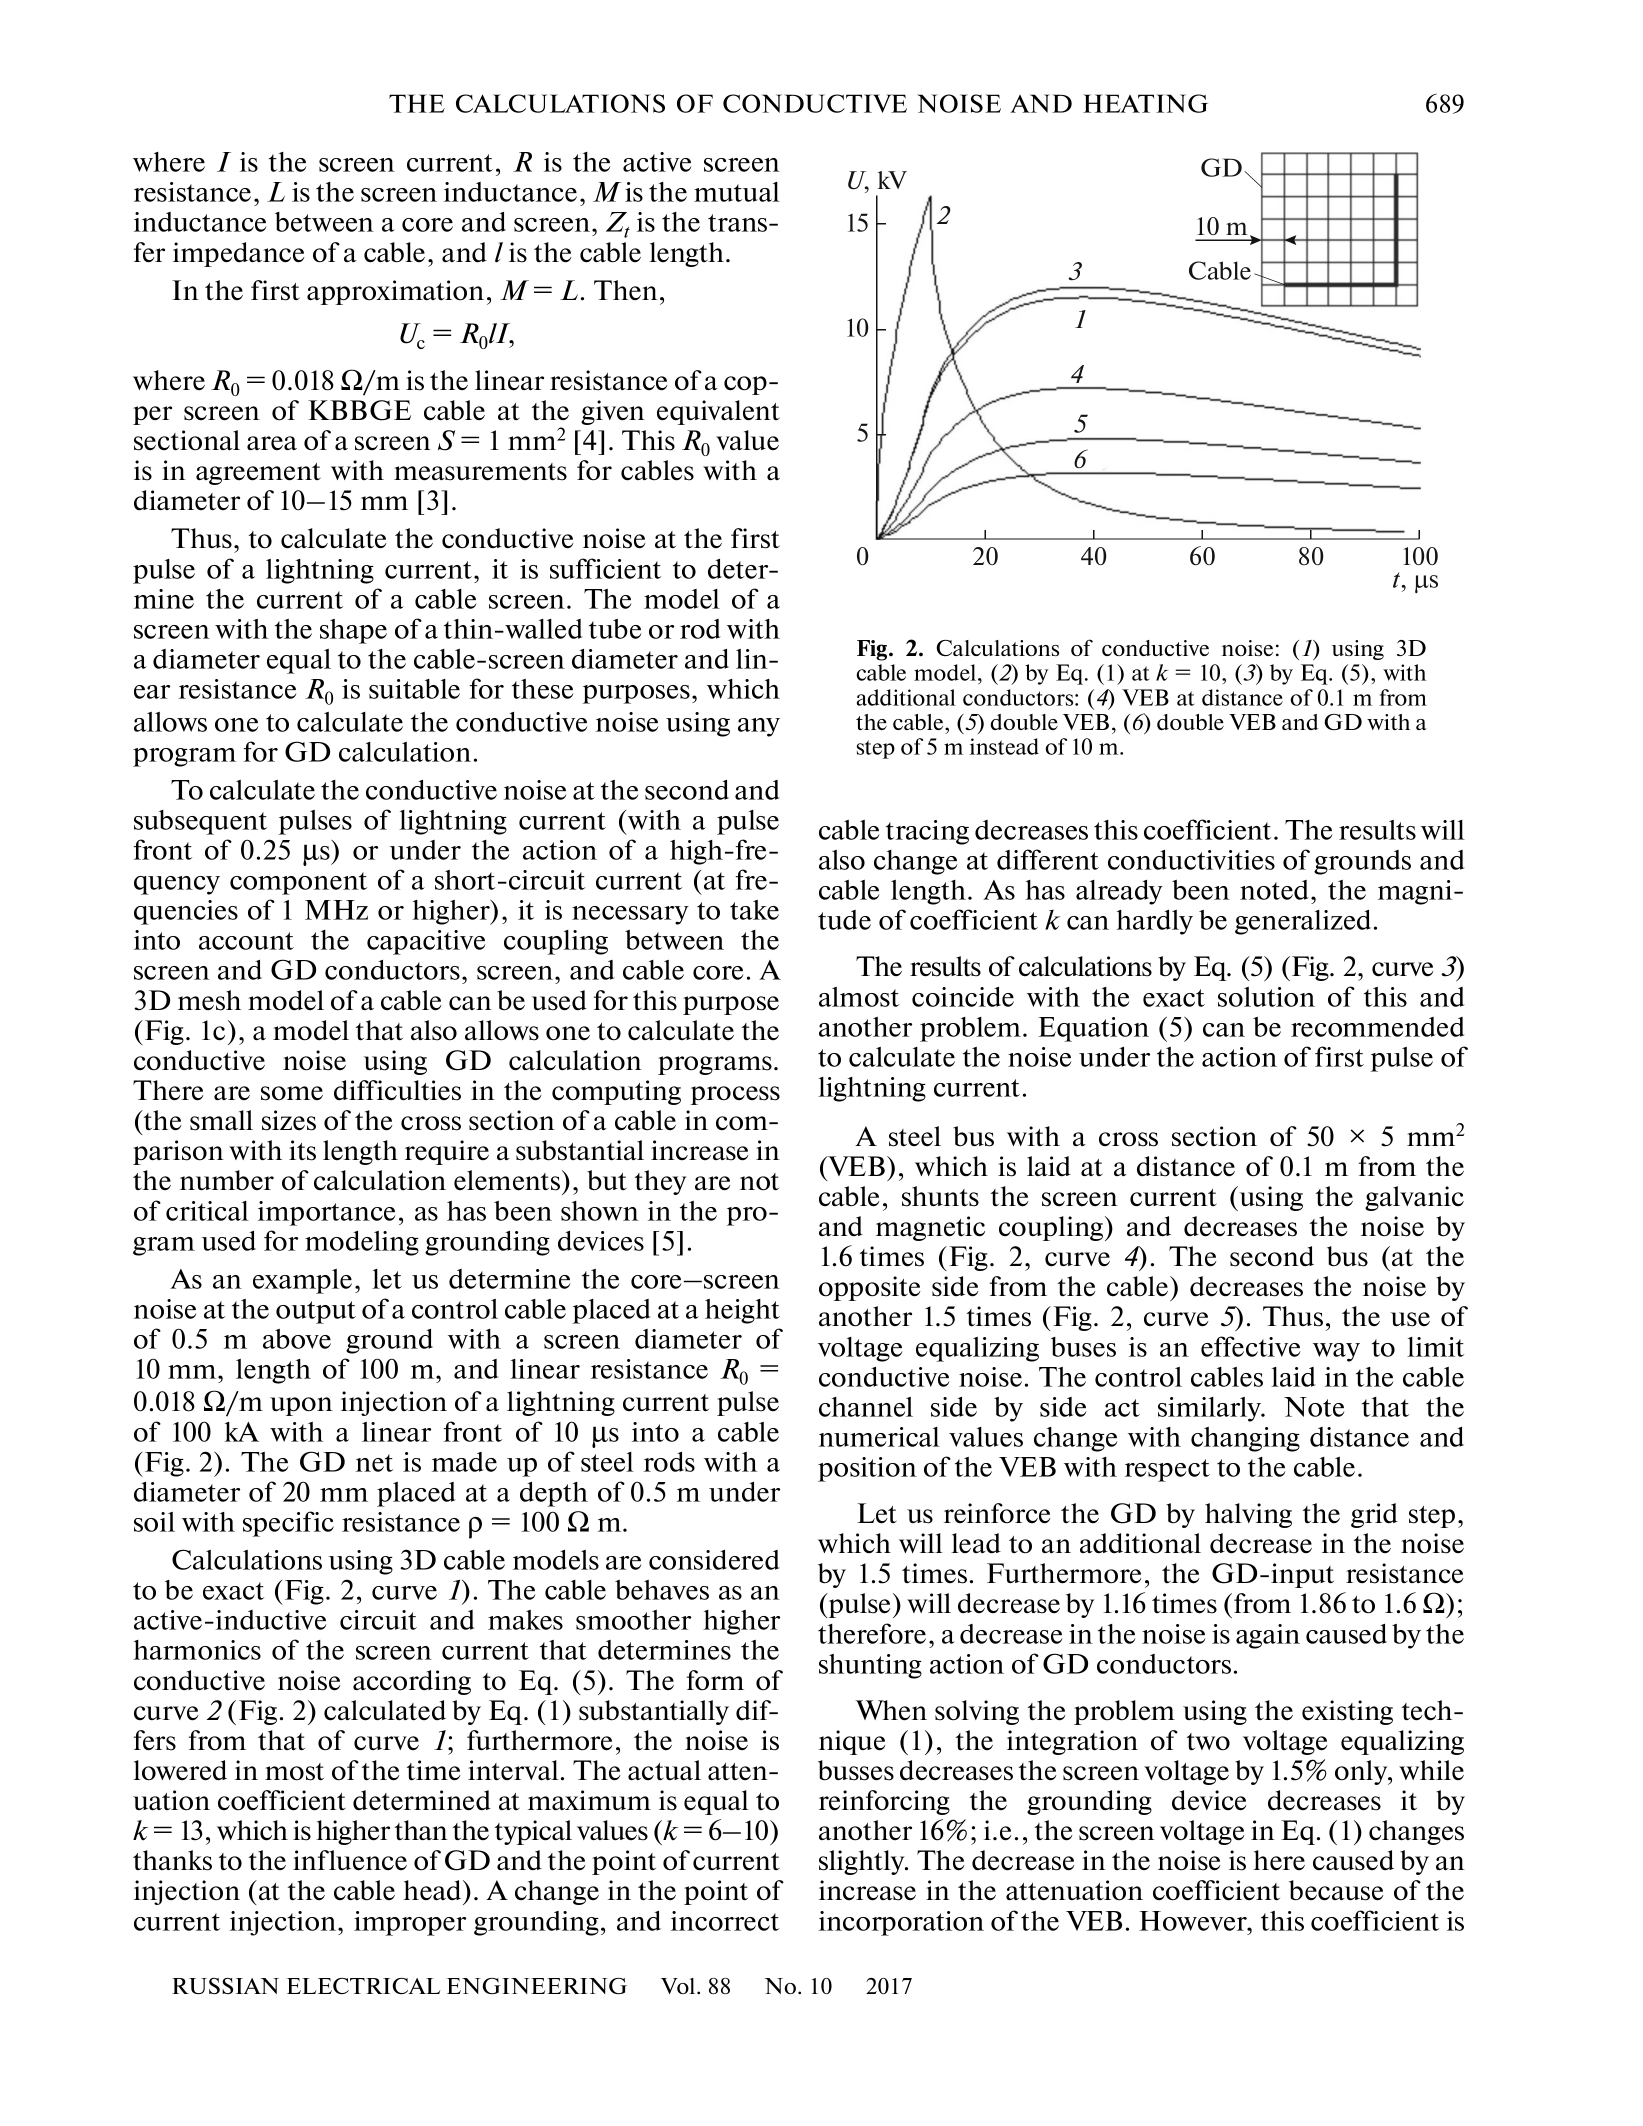 The width and height of the screenshot is (1643, 2126). I want to click on approximation, so click(395, 292).
